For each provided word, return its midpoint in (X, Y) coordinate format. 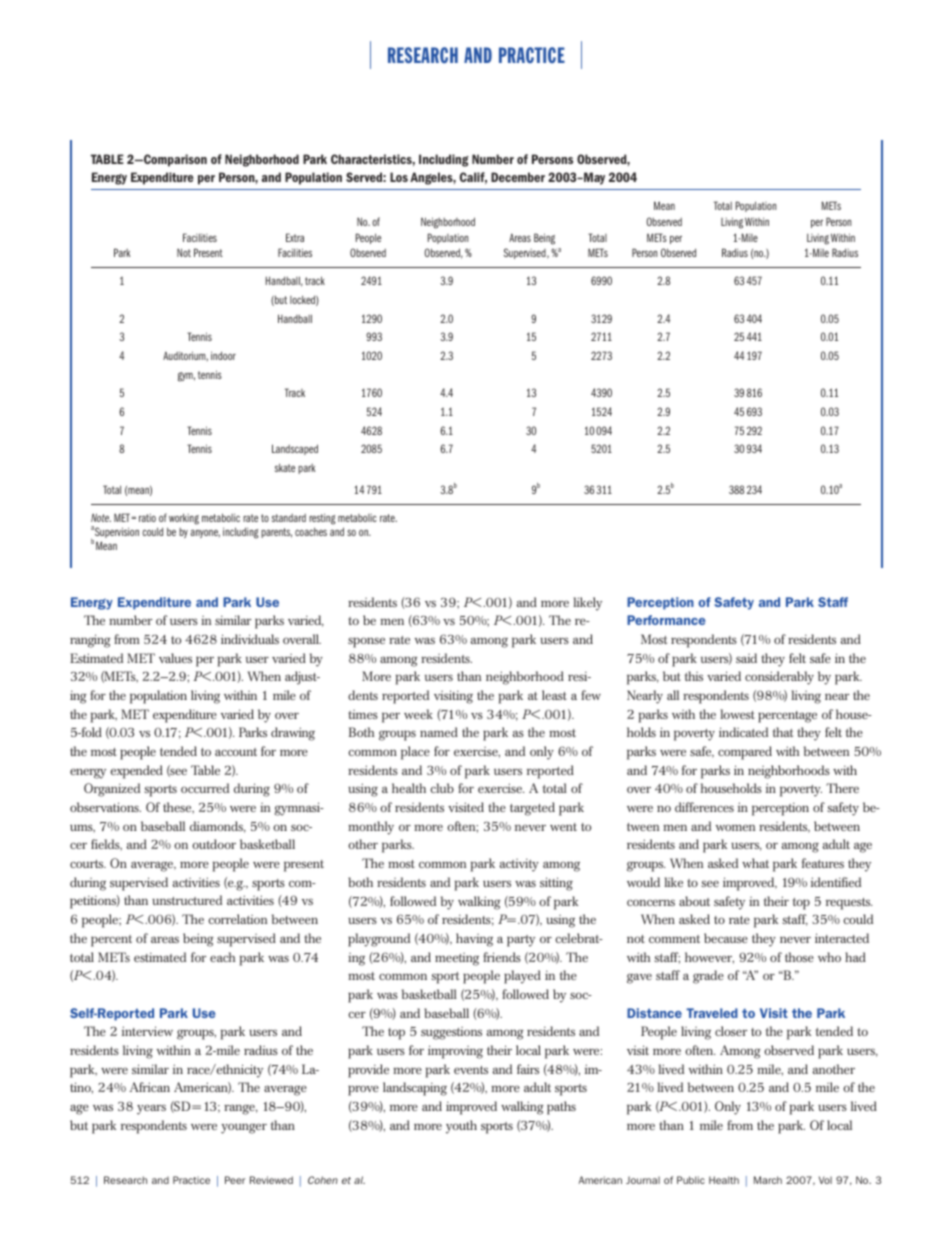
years (151, 1109)
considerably (779, 678)
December (518, 177)
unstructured (187, 900)
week (418, 714)
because (726, 938)
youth (461, 1127)
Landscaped (295, 449)
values (175, 658)
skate (285, 467)
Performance (666, 620)
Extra (295, 237)
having (474, 940)
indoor (223, 355)
